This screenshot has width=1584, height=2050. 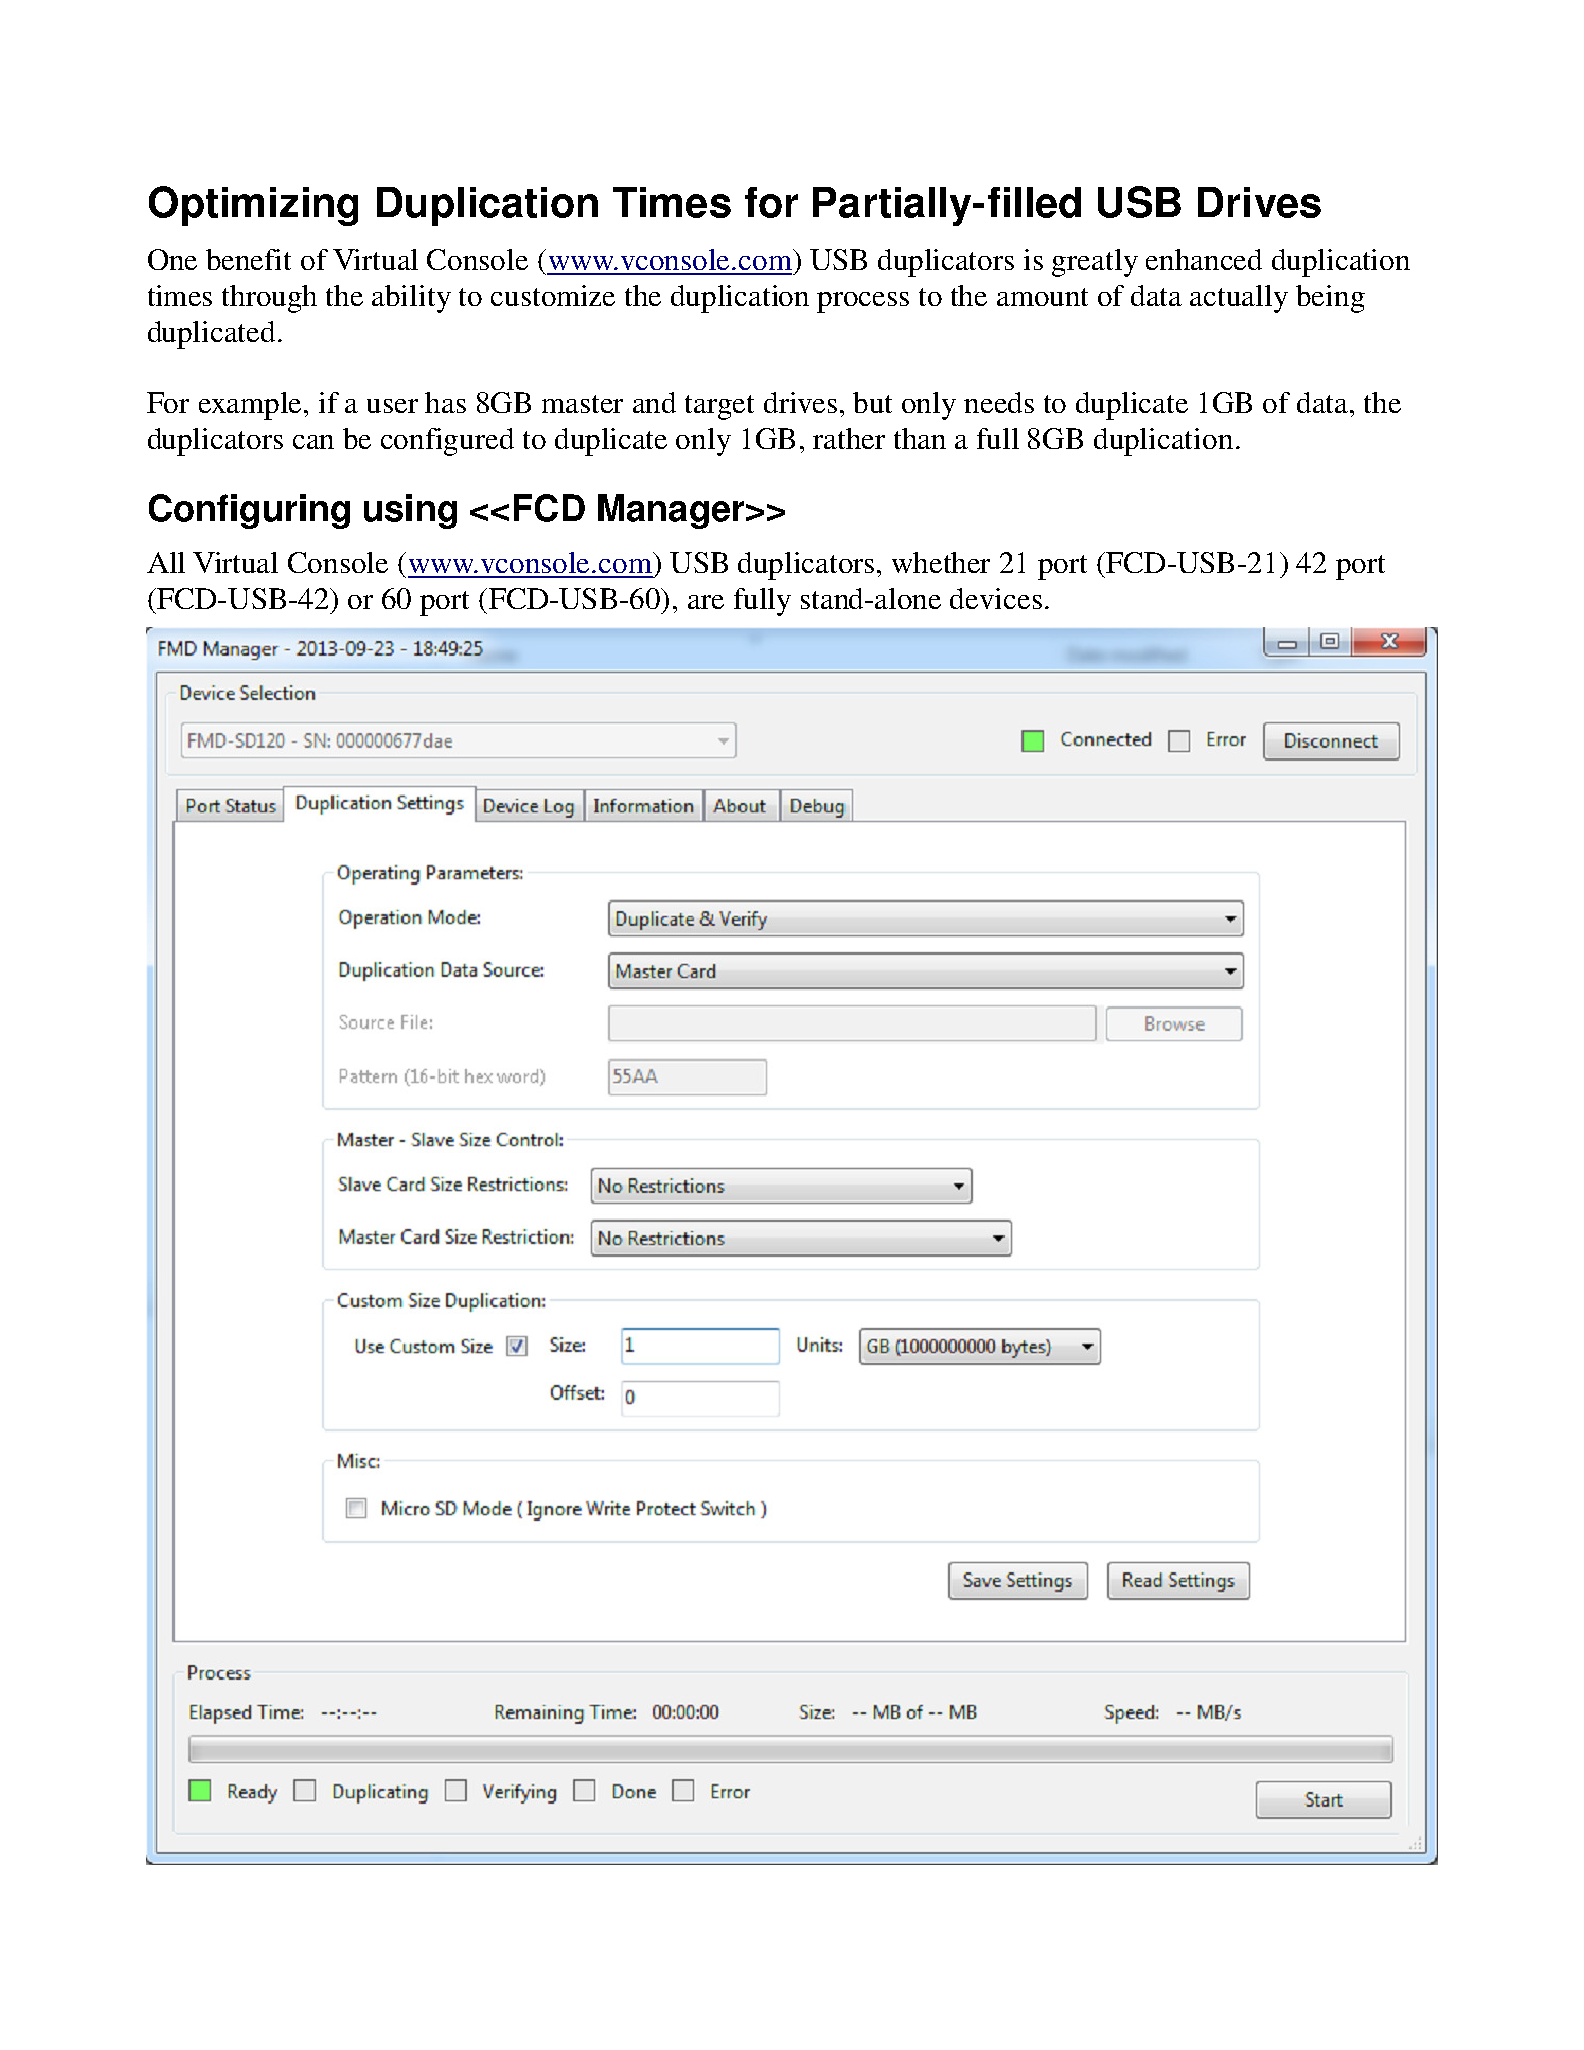 What do you see at coordinates (719, 407) in the screenshot?
I see `target` at bounding box center [719, 407].
